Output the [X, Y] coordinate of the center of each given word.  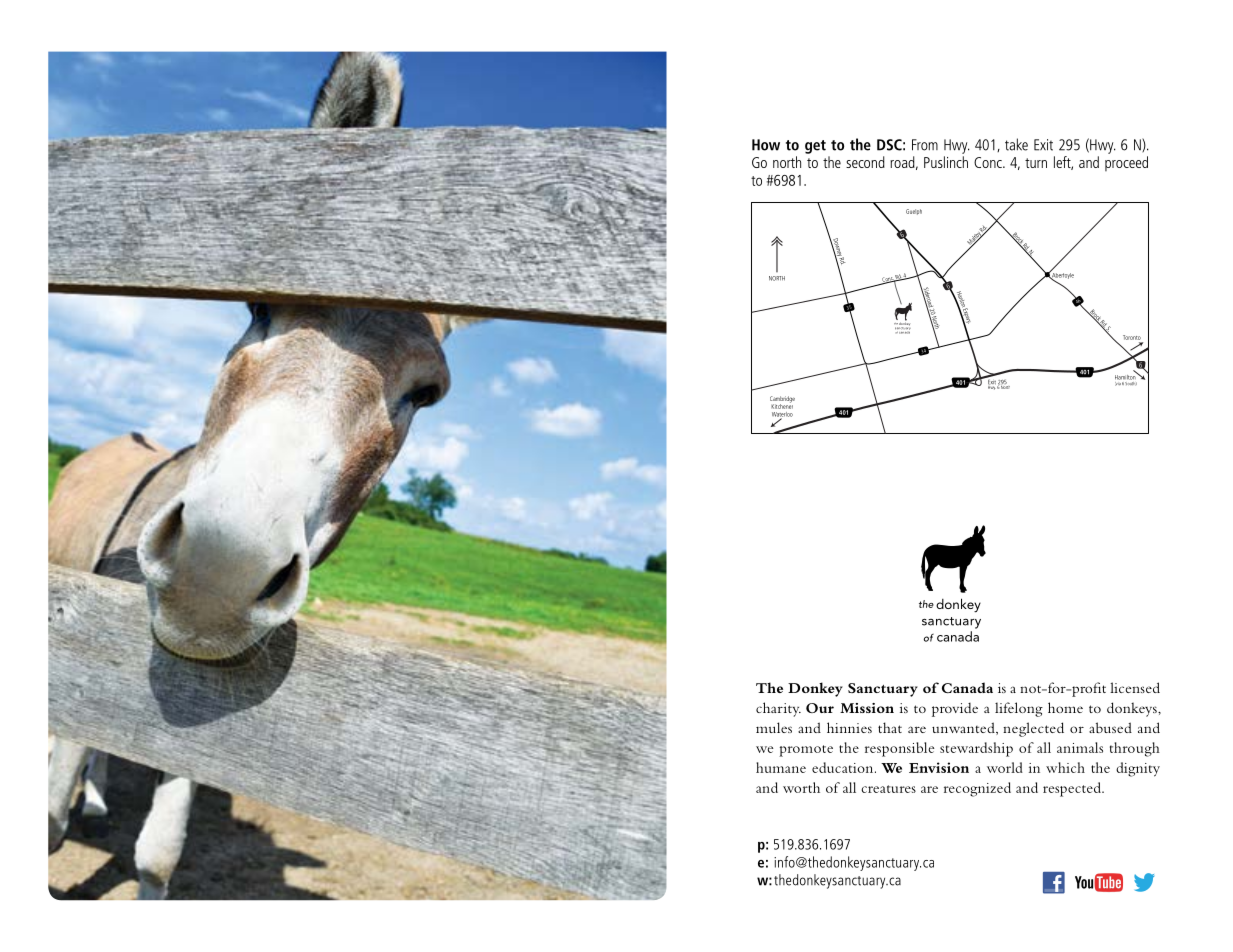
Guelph [914, 212]
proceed [1126, 163]
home [1065, 707]
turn [1036, 163]
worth [801, 787]
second [865, 162]
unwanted [964, 728]
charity [778, 709]
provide [955, 709]
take [1016, 144]
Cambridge [782, 400]
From [925, 145]
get [815, 147]
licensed [1135, 687]
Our [820, 708]
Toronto [1132, 337]
